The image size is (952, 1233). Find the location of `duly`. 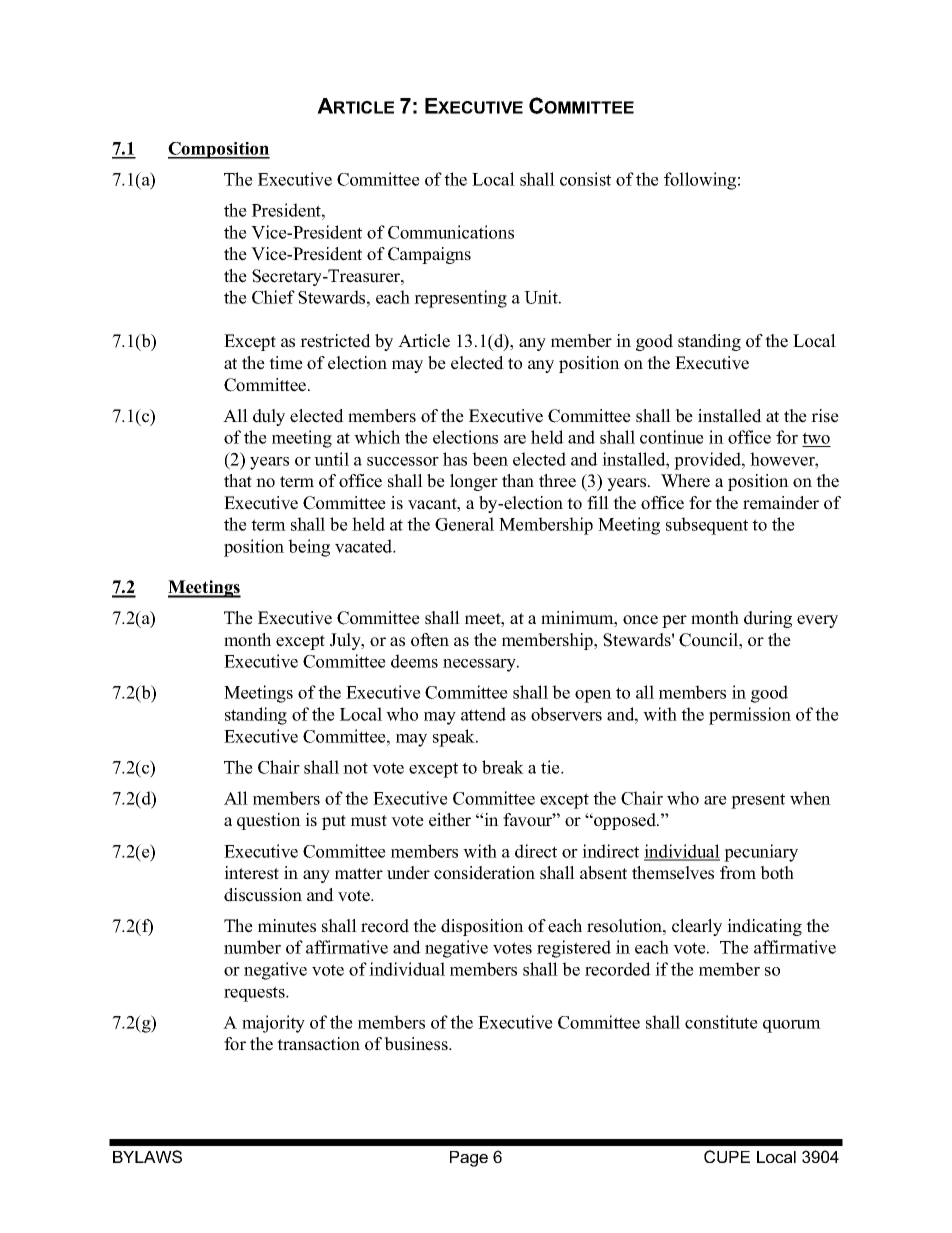

duly is located at coordinates (269, 417).
